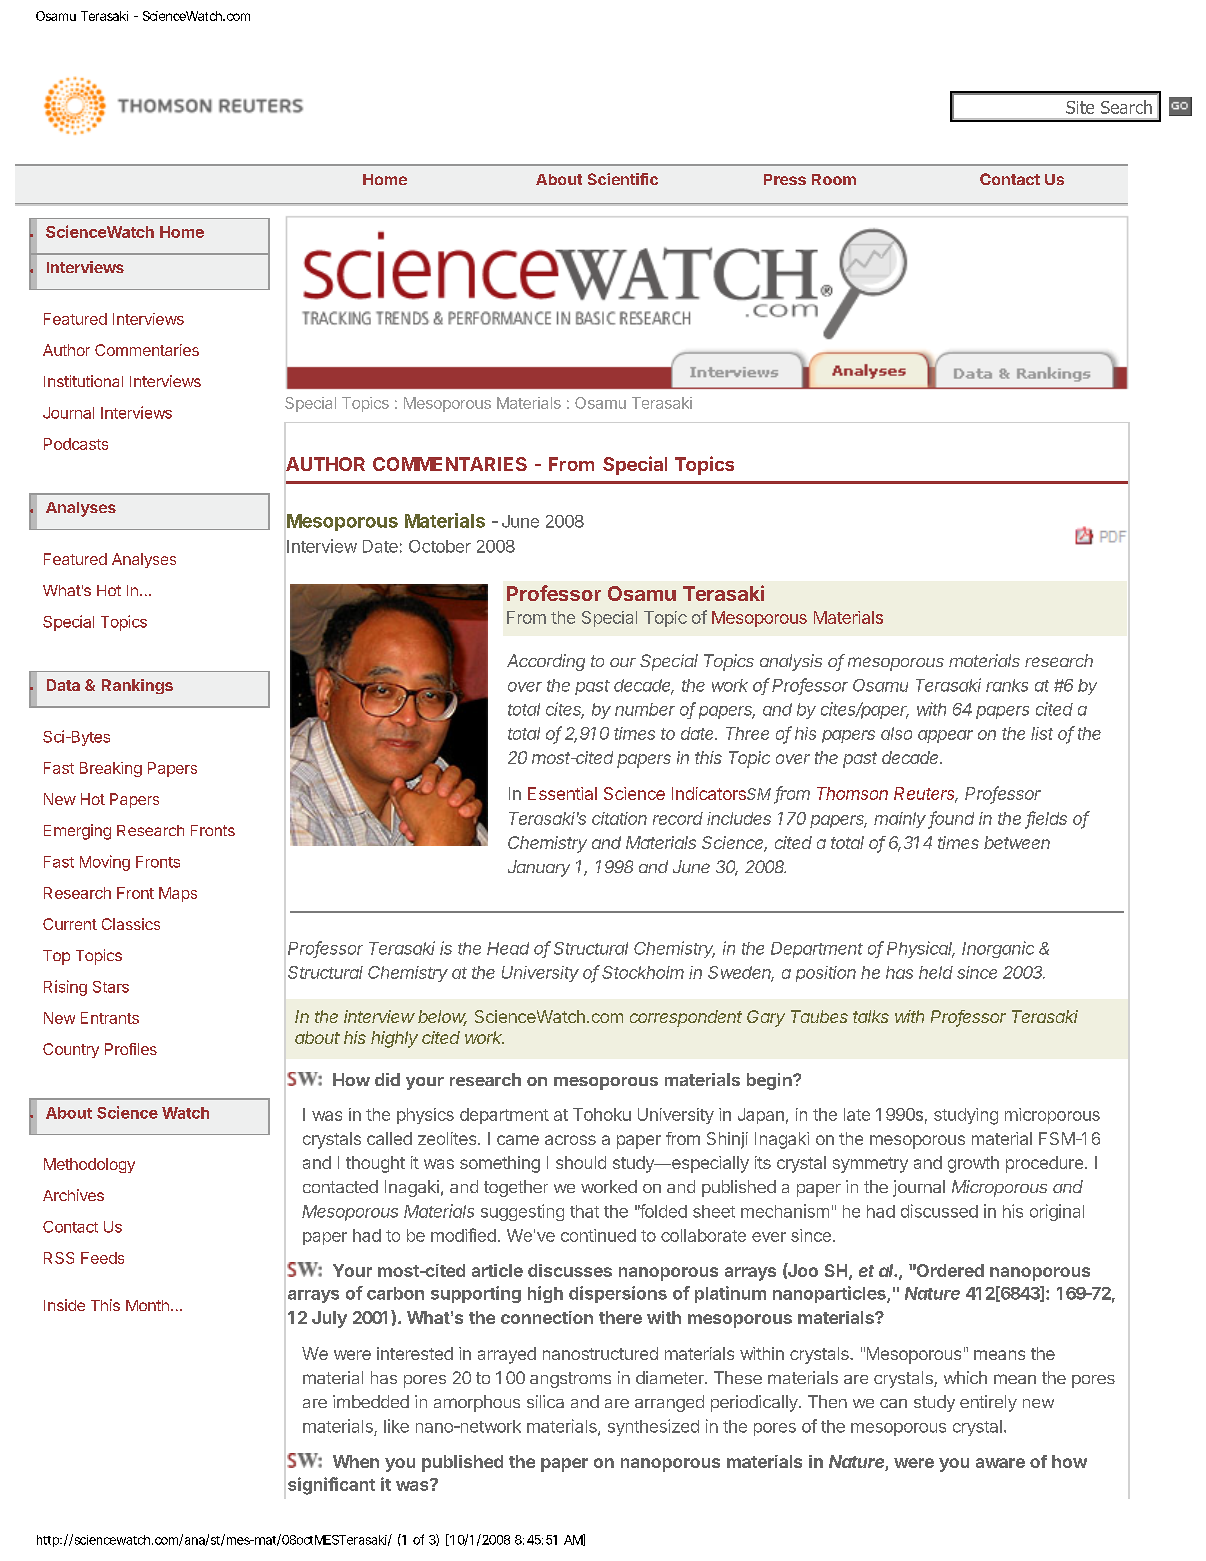 The image size is (1206, 1561). What do you see at coordinates (623, 179) in the screenshot?
I see `Scientific` at bounding box center [623, 179].
